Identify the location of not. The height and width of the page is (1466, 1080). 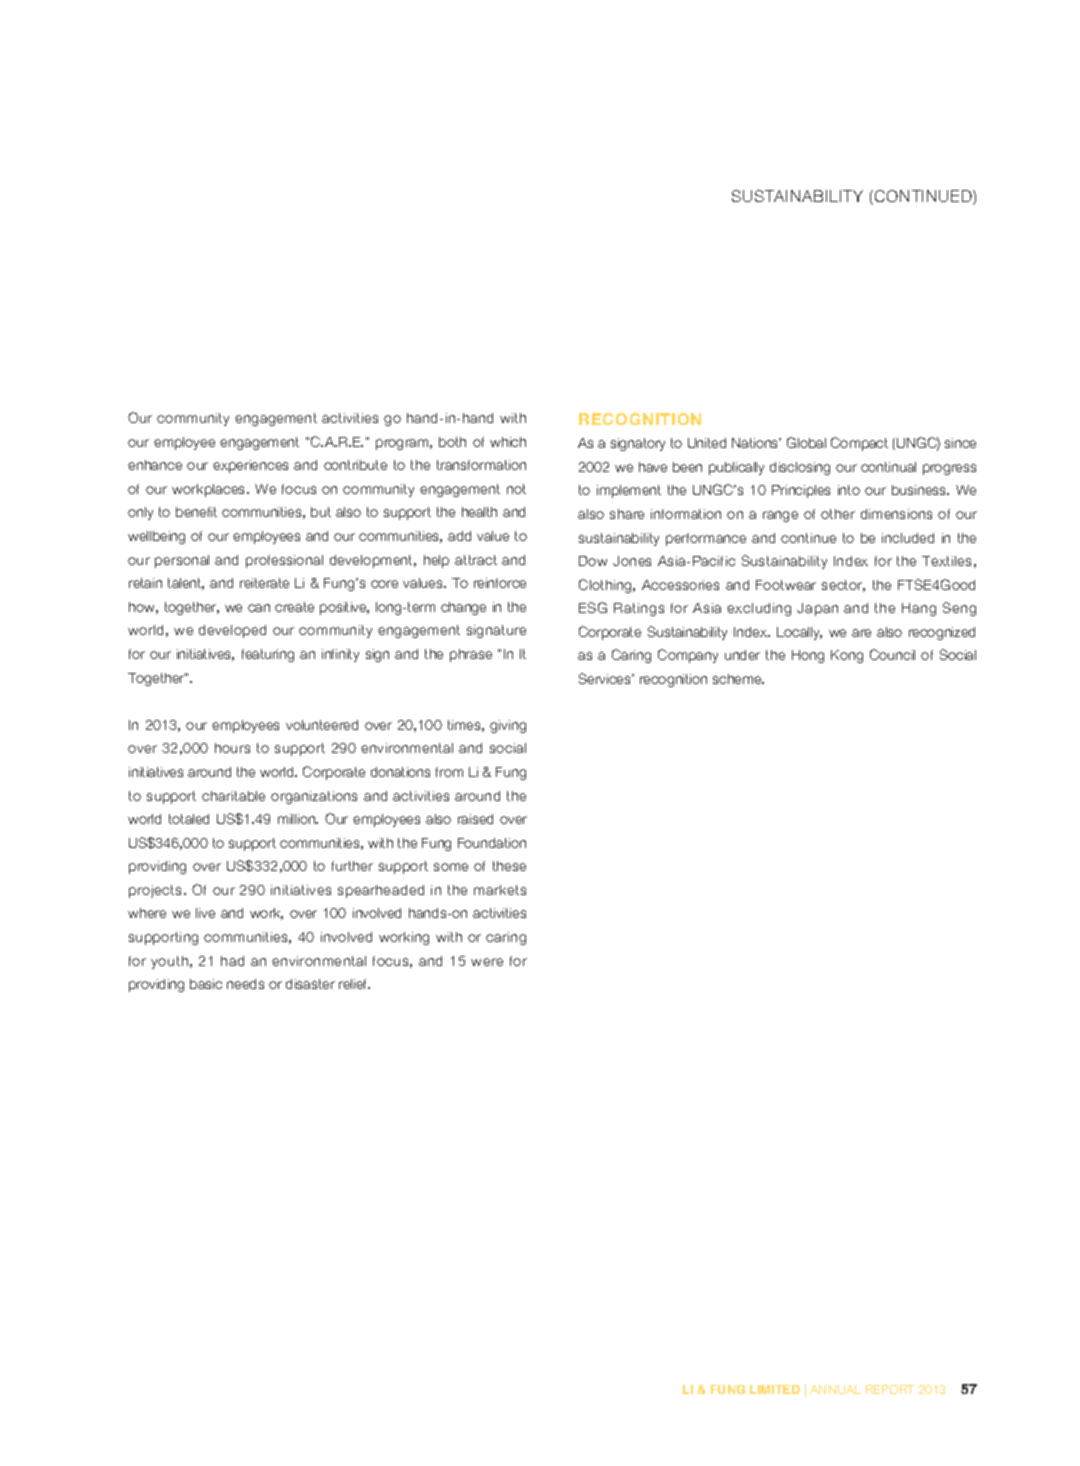
(516, 489).
